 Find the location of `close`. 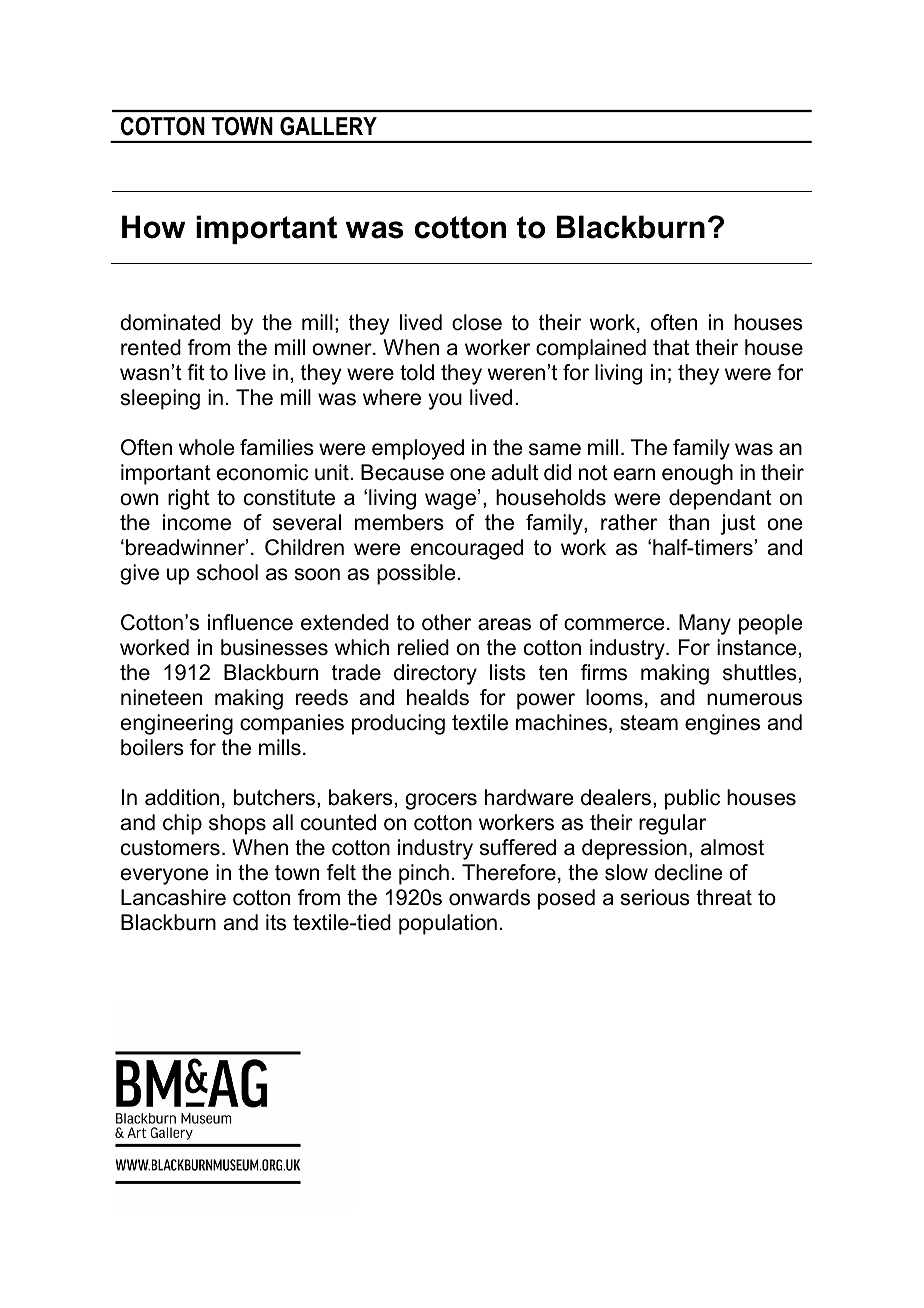

close is located at coordinates (477, 322).
